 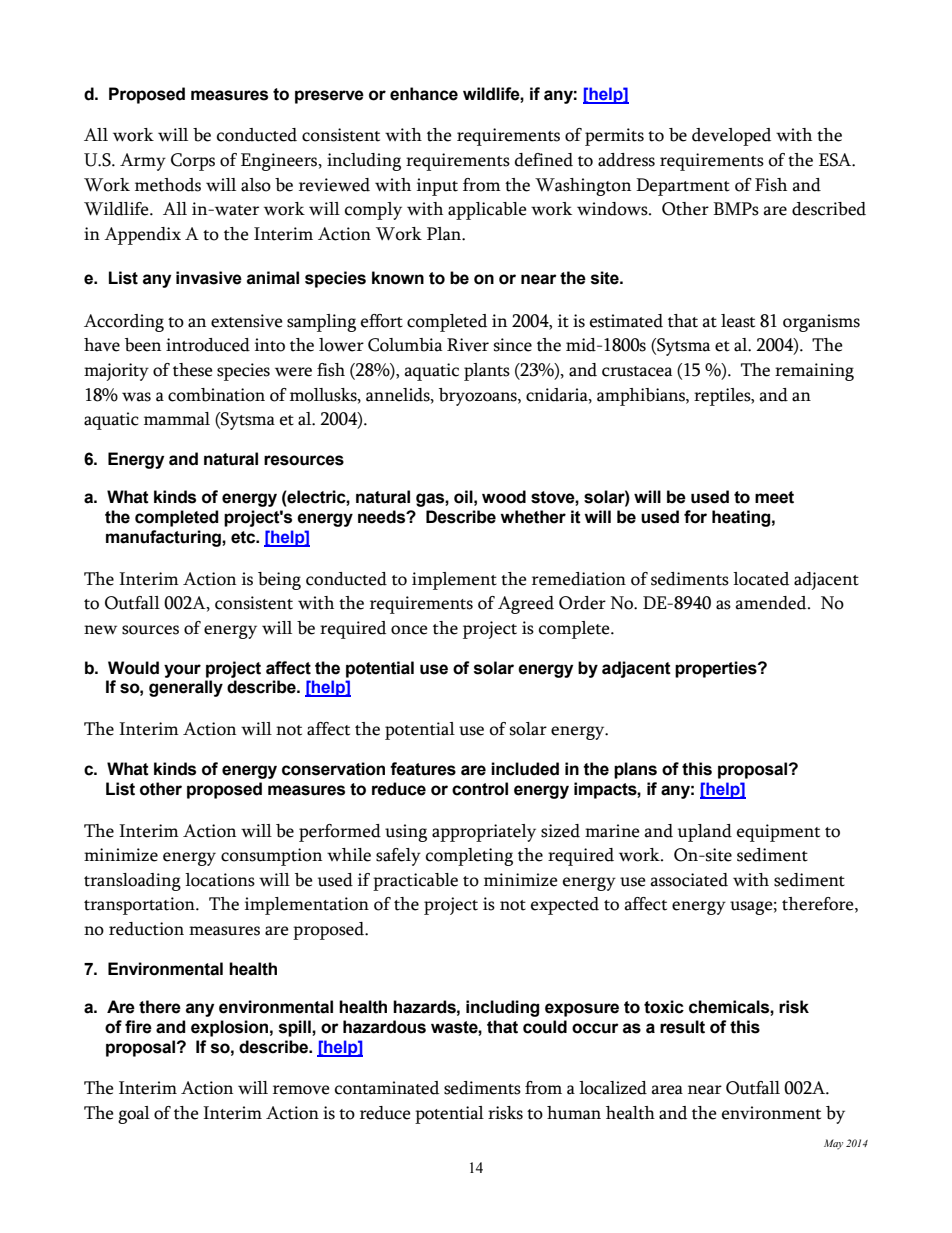 I want to click on Corps, so click(x=193, y=162).
